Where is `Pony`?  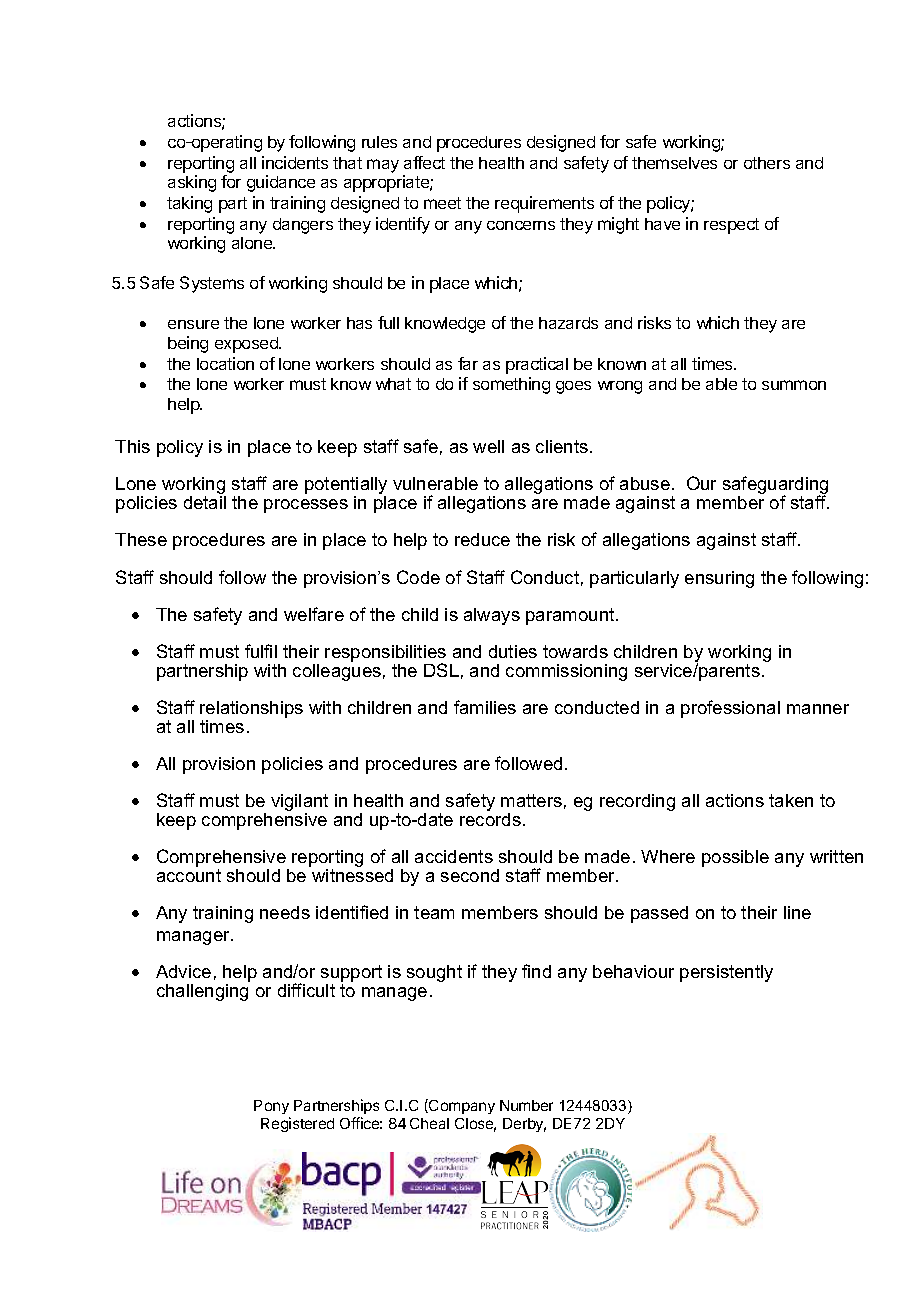 Pony is located at coordinates (272, 1109).
